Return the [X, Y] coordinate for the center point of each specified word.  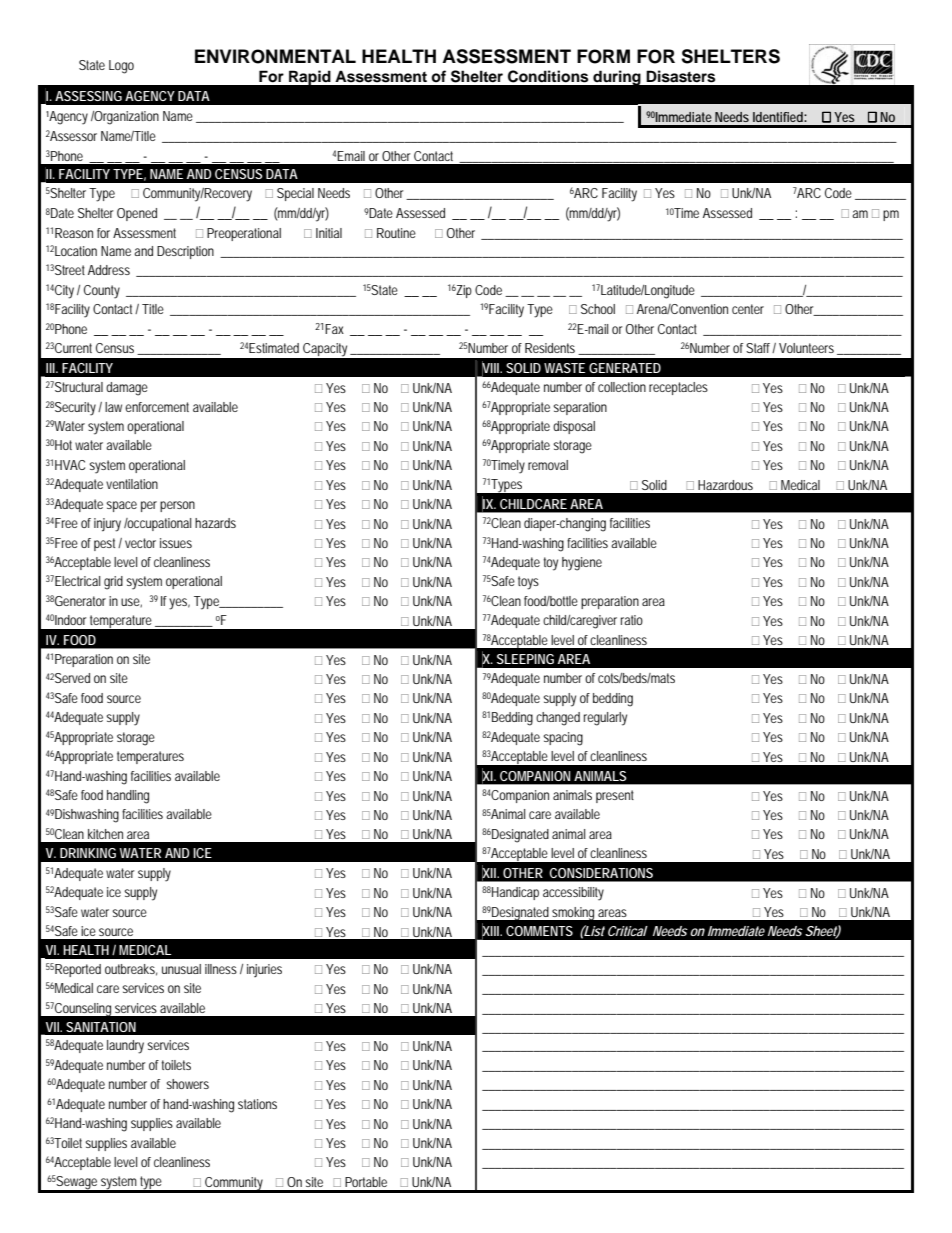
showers [187, 1084]
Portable [366, 1182]
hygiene [582, 564]
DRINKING [88, 853]
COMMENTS [539, 931]
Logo [121, 67]
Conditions [548, 76]
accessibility [573, 894]
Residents [552, 349]
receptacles [678, 388]
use [131, 602]
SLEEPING [525, 659]
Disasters [680, 76]
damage [127, 389]
